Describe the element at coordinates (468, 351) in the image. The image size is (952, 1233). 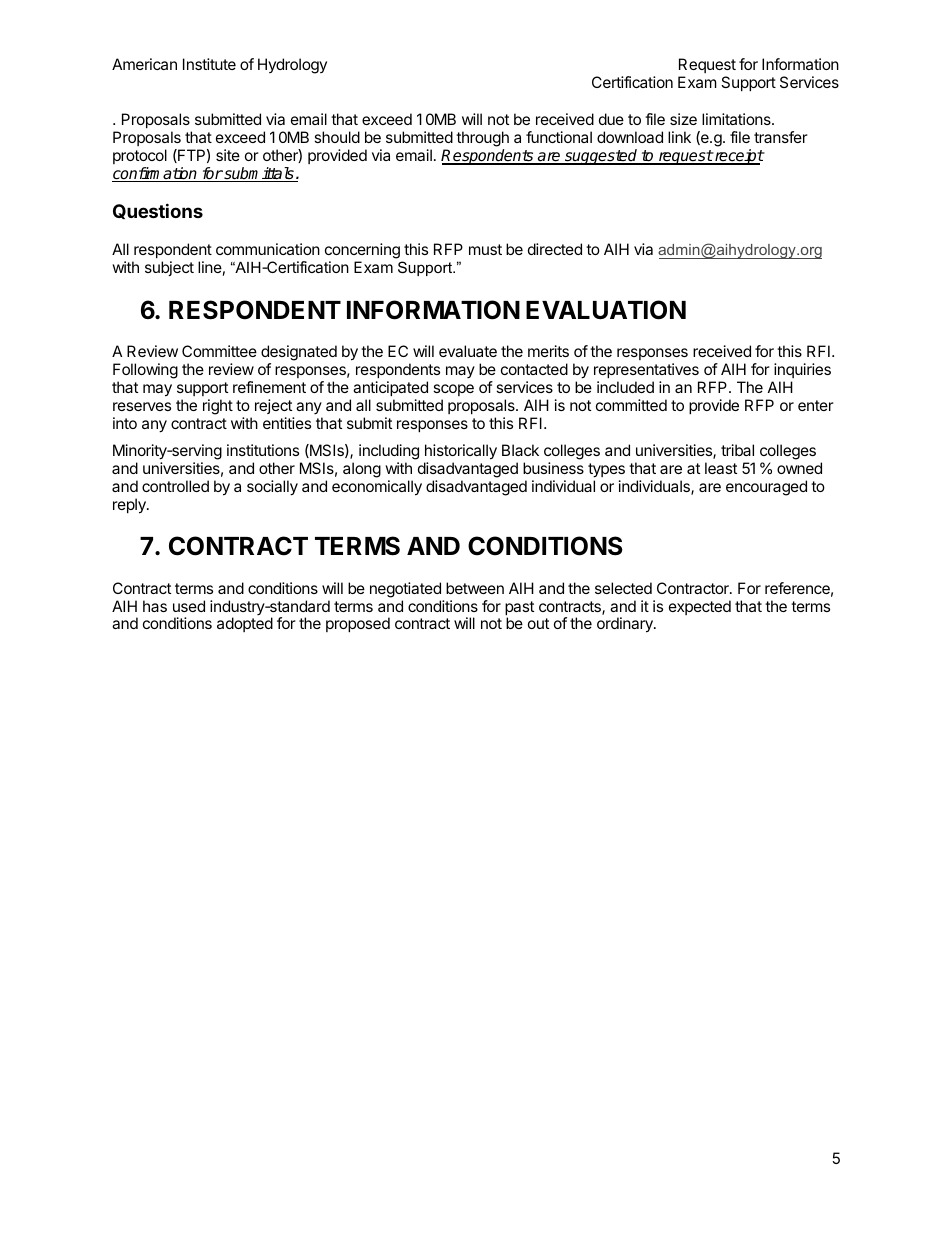
I see `evaluate` at that location.
